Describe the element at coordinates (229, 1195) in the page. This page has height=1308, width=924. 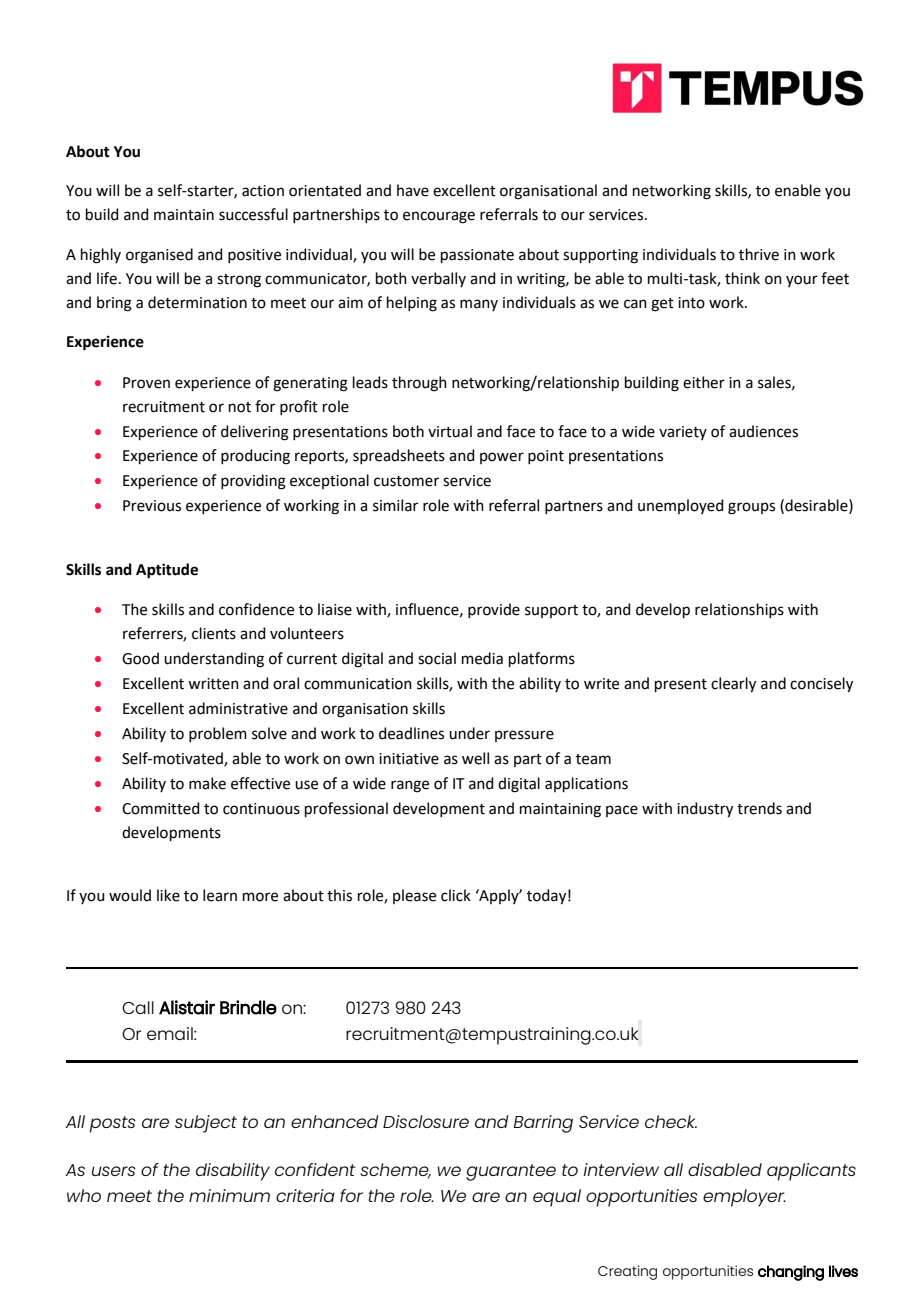
I see `minimum` at that location.
